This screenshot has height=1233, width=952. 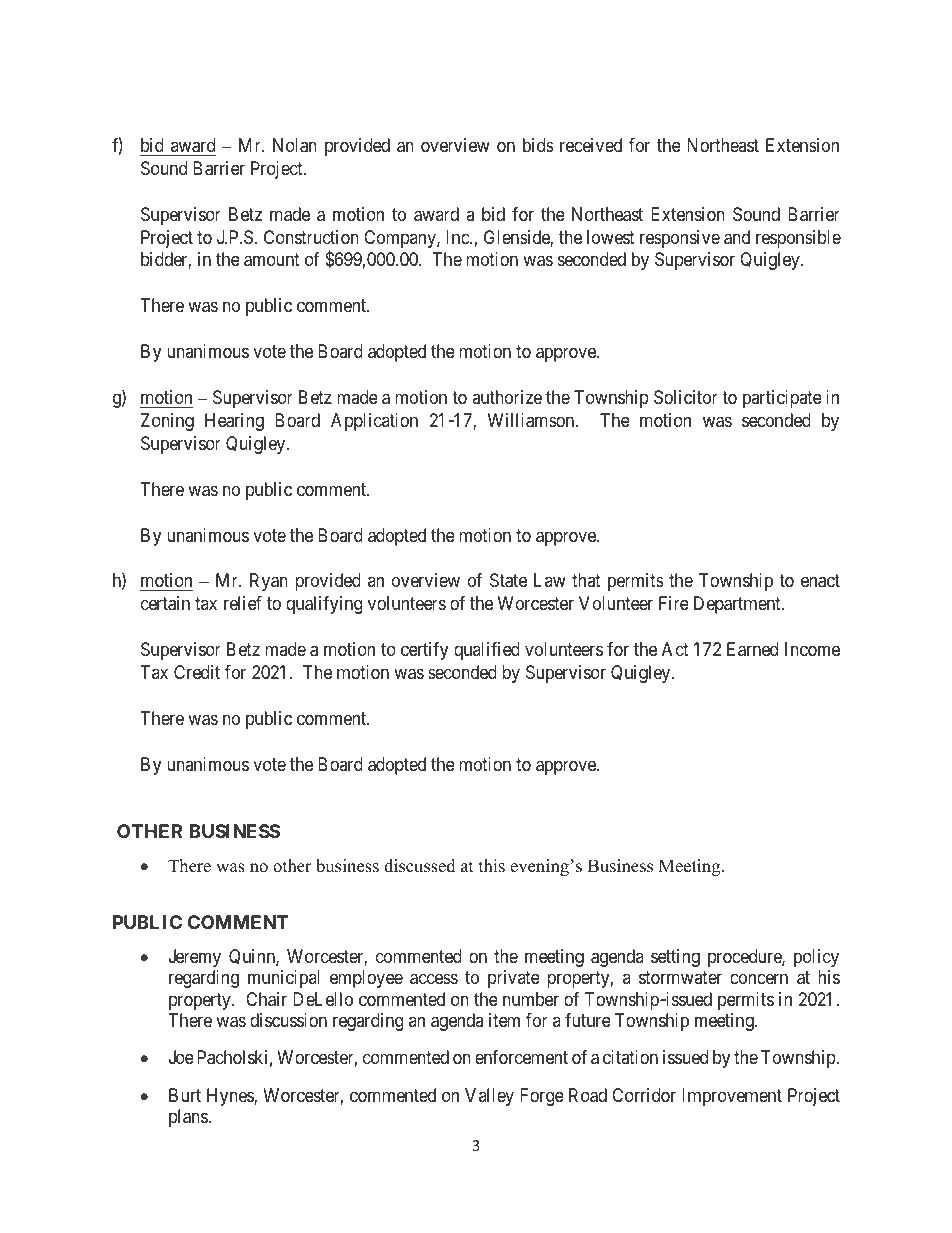 I want to click on and, so click(x=737, y=237).
